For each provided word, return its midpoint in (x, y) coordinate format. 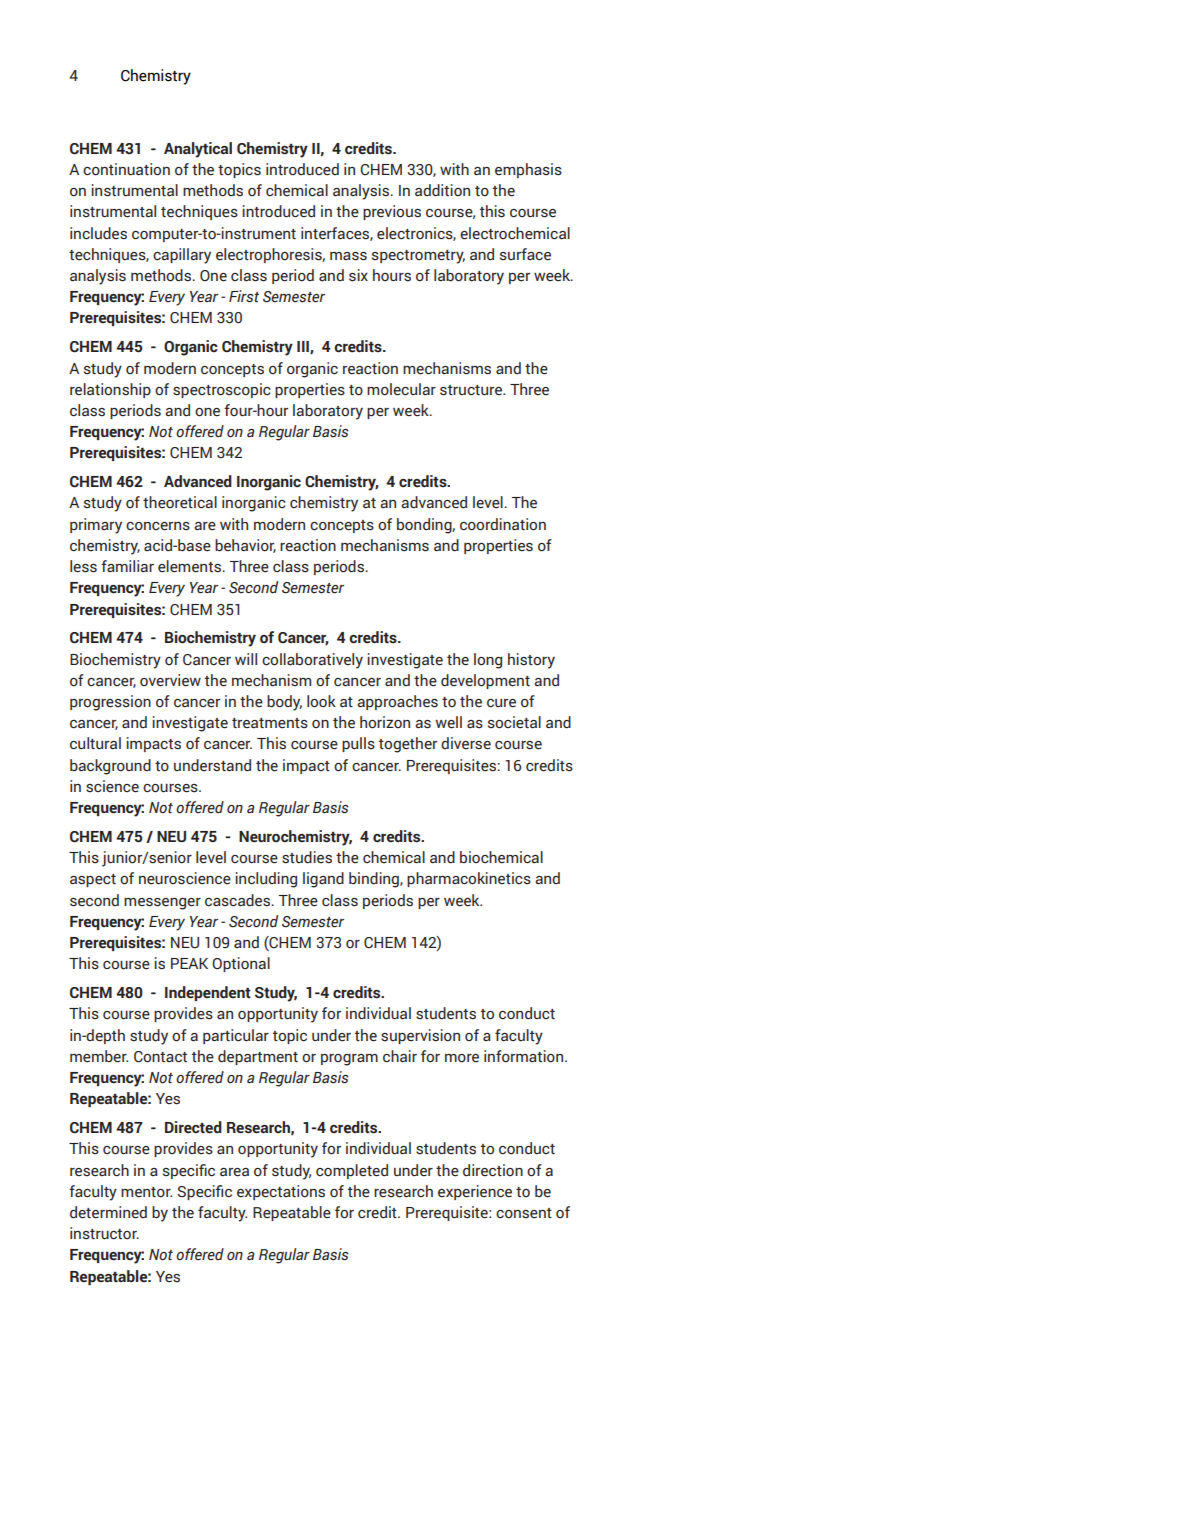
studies (307, 857)
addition (442, 190)
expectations (281, 1192)
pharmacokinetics (469, 879)
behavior (245, 546)
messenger (162, 904)
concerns (158, 526)
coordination (503, 524)
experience (475, 1192)
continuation (126, 169)
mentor (146, 1192)
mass (348, 256)
